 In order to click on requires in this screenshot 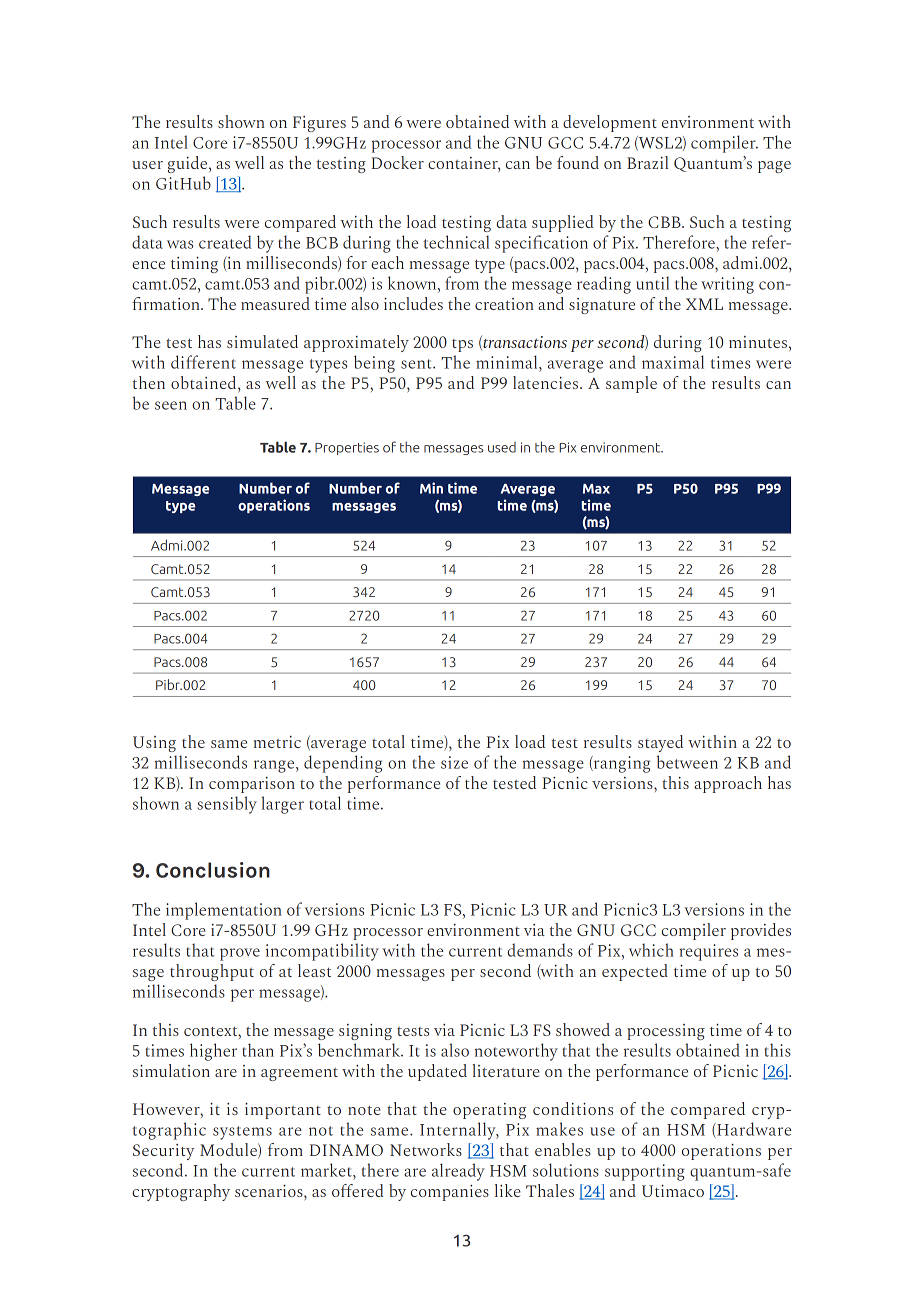, I will do `click(708, 952)`.
